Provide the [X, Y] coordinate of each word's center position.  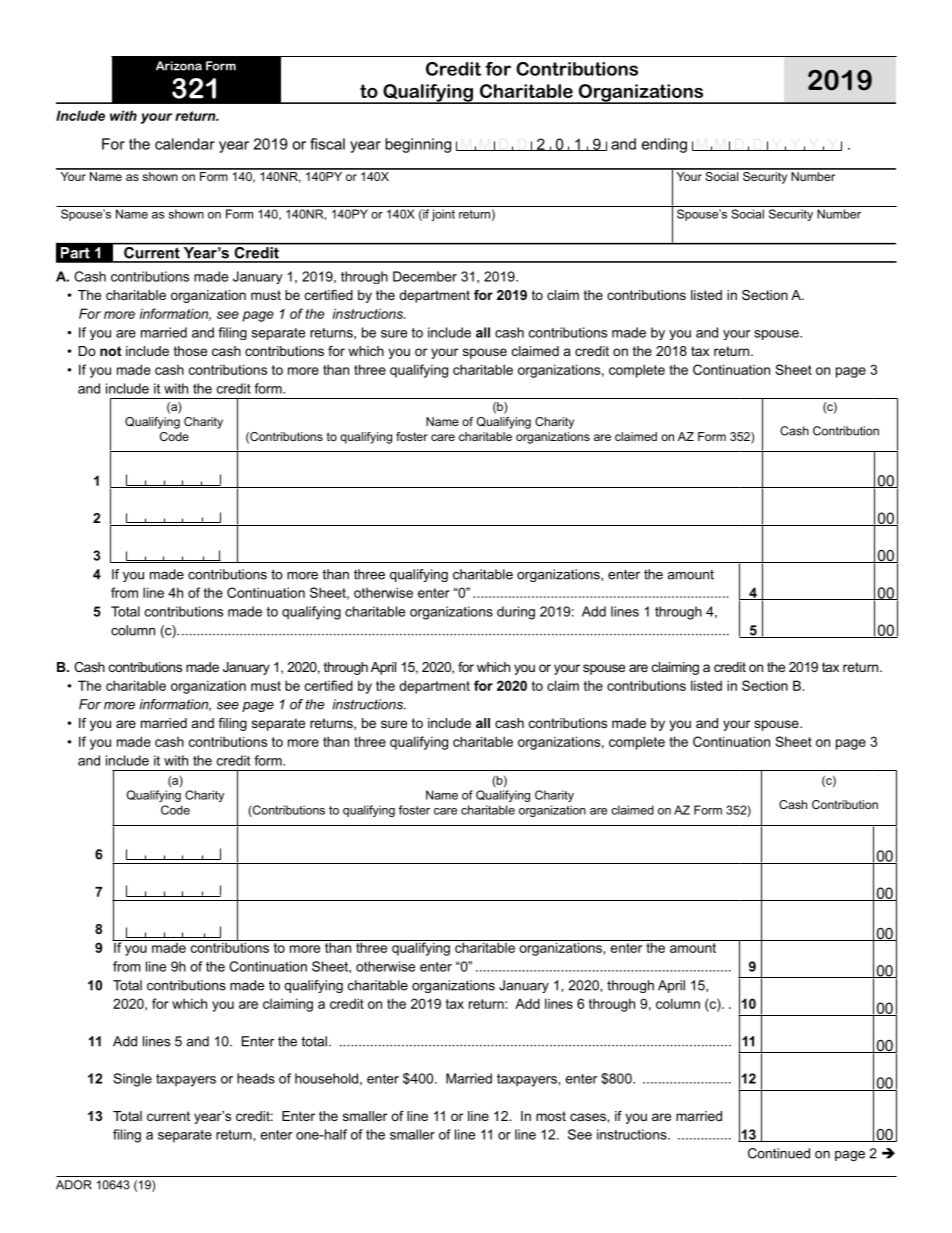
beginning [418, 145]
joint [443, 215]
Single [132, 1080]
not [110, 351]
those [190, 351]
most [551, 1116]
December [425, 276]
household [326, 1078]
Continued [779, 1153]
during [516, 613]
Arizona [179, 66]
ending [664, 145]
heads [256, 1078]
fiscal [327, 144]
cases [589, 1117]
